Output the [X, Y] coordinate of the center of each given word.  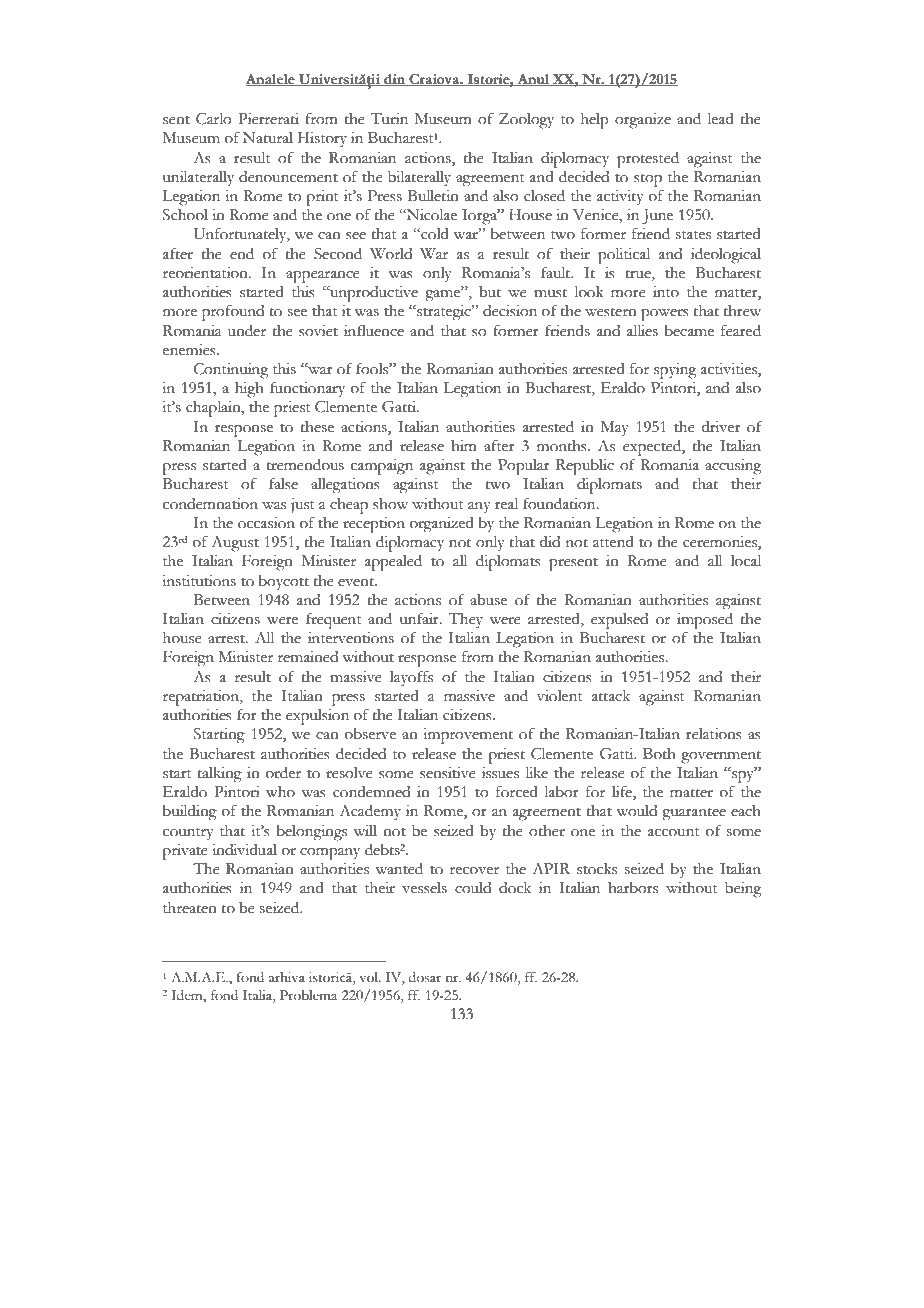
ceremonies [721, 543]
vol [370, 977]
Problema [308, 995]
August [235, 544]
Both [659, 754]
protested [648, 160]
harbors [633, 888]
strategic [444, 313]
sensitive [448, 773]
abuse [488, 600]
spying [675, 371]
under [247, 331]
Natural [268, 138]
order [283, 773]
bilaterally [419, 178]
